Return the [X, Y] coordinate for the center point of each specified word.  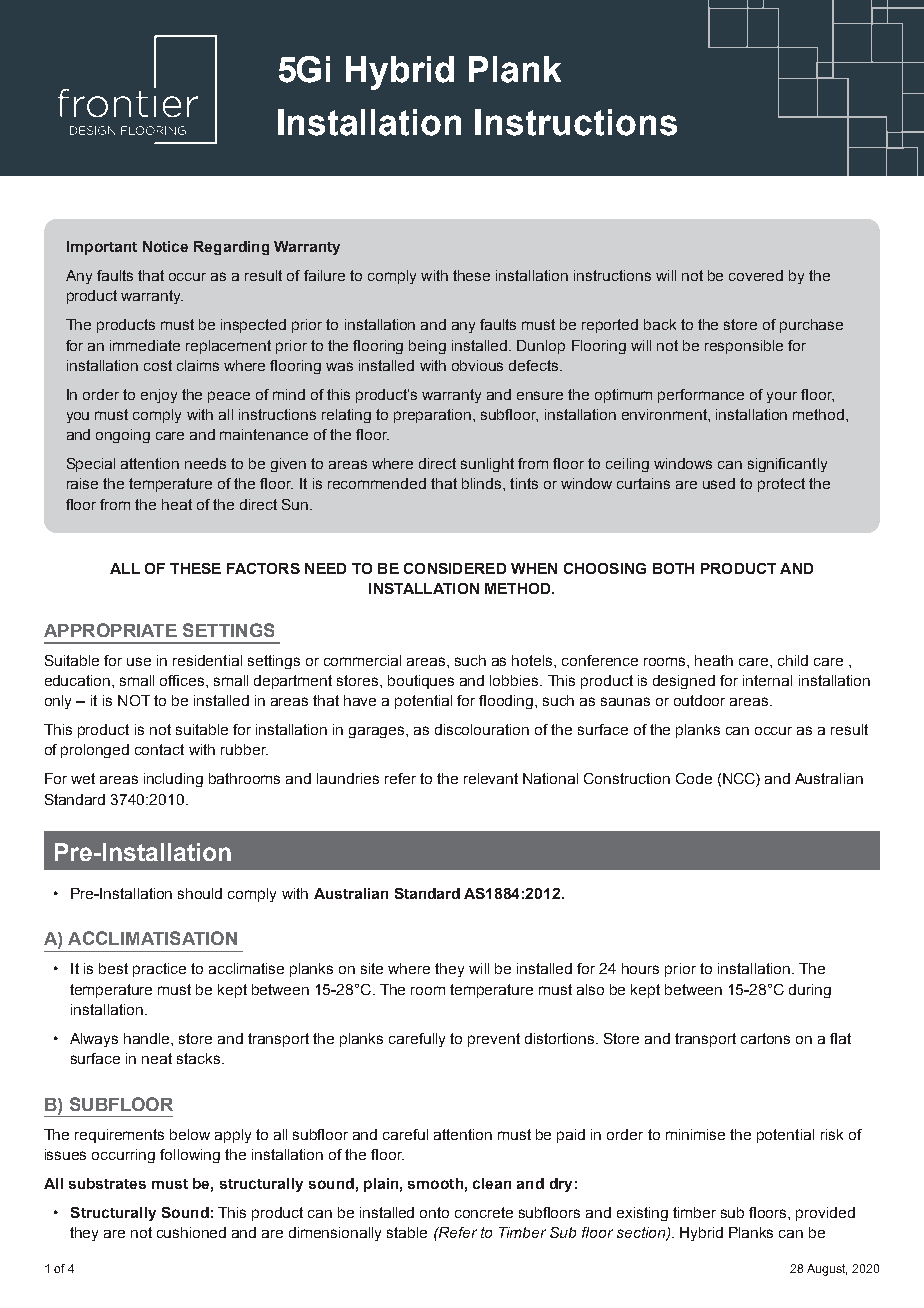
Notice [165, 246]
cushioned [191, 1232]
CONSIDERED [455, 568]
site [372, 968]
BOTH [673, 568]
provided [825, 1214]
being [427, 347]
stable [407, 1232]
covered [756, 275]
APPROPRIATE [110, 630]
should [200, 893]
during [810, 991]
